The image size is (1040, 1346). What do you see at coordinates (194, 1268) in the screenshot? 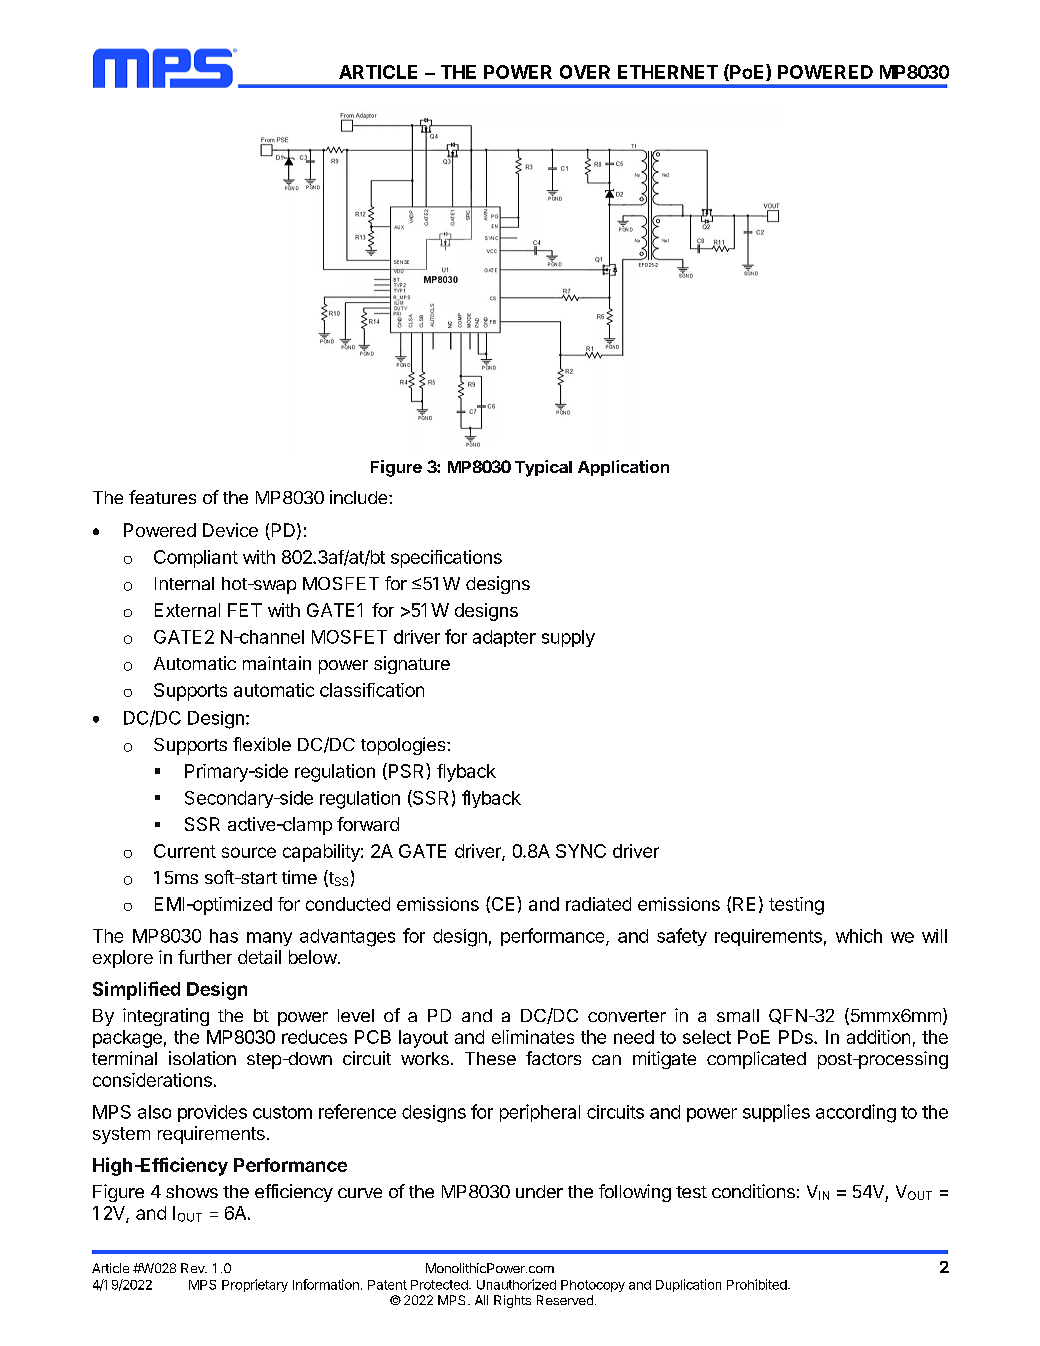
I see `Rev` at bounding box center [194, 1268].
